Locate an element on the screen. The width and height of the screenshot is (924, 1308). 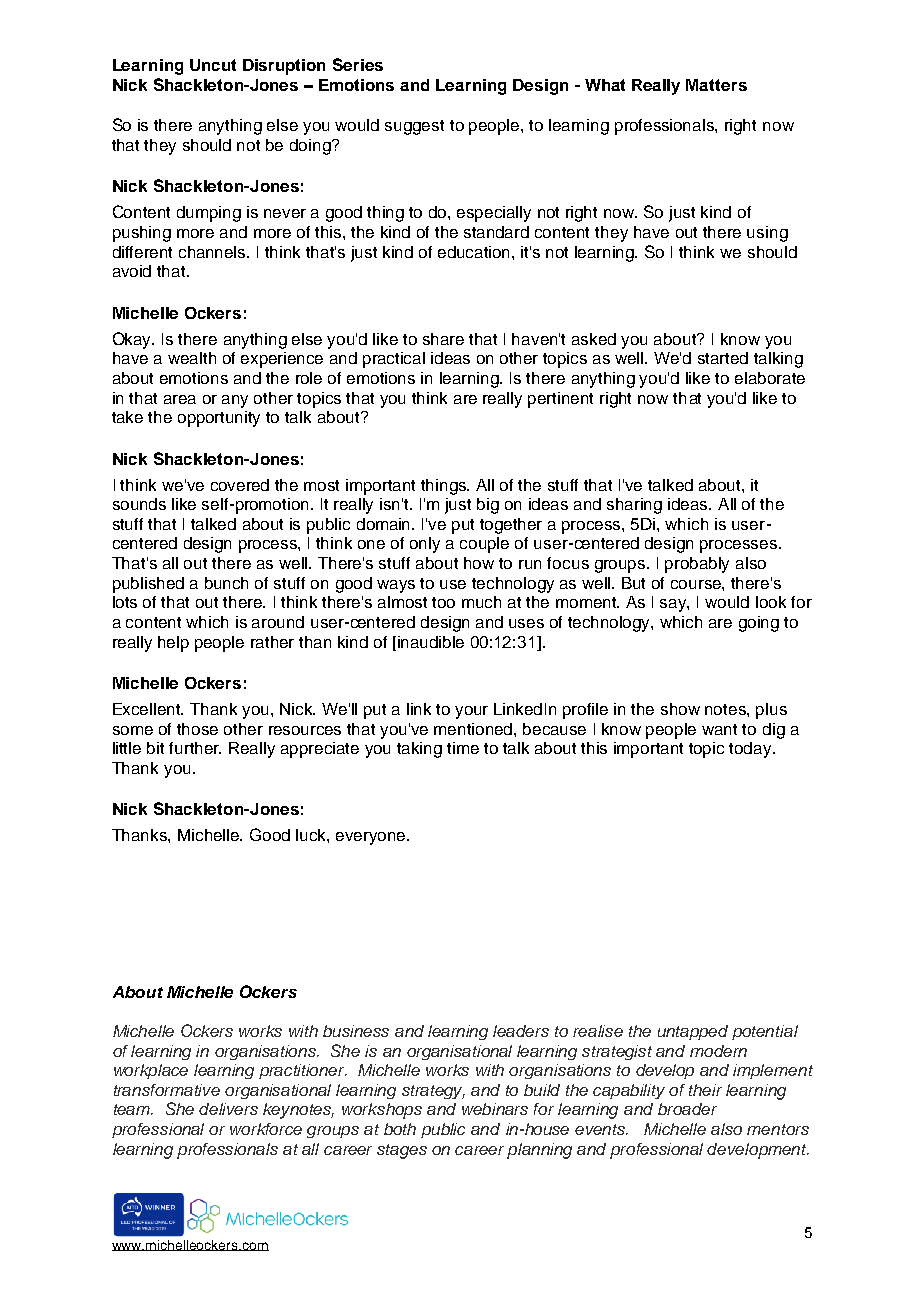
Uncut is located at coordinates (213, 65).
